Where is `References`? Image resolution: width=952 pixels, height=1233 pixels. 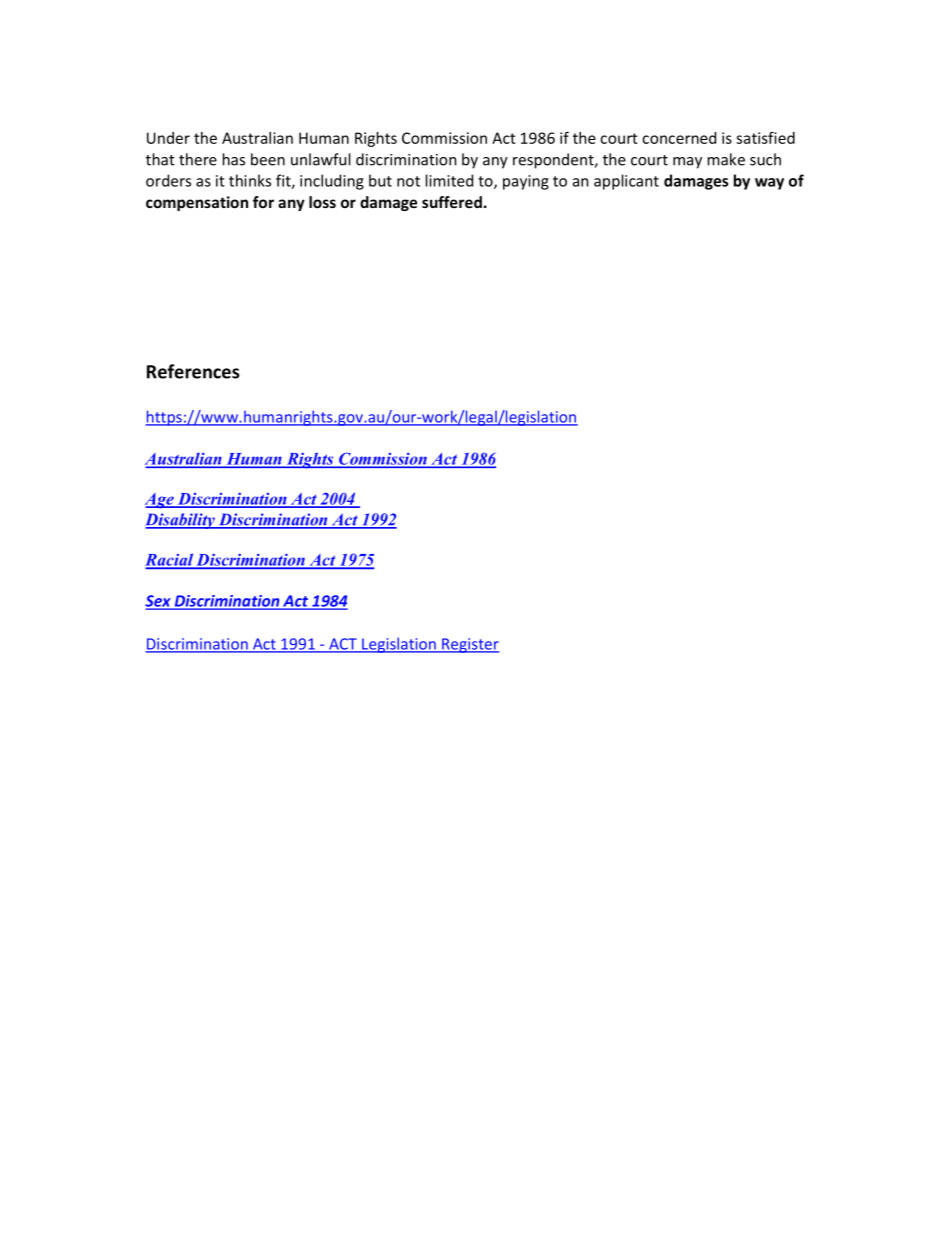
References is located at coordinates (193, 371).
